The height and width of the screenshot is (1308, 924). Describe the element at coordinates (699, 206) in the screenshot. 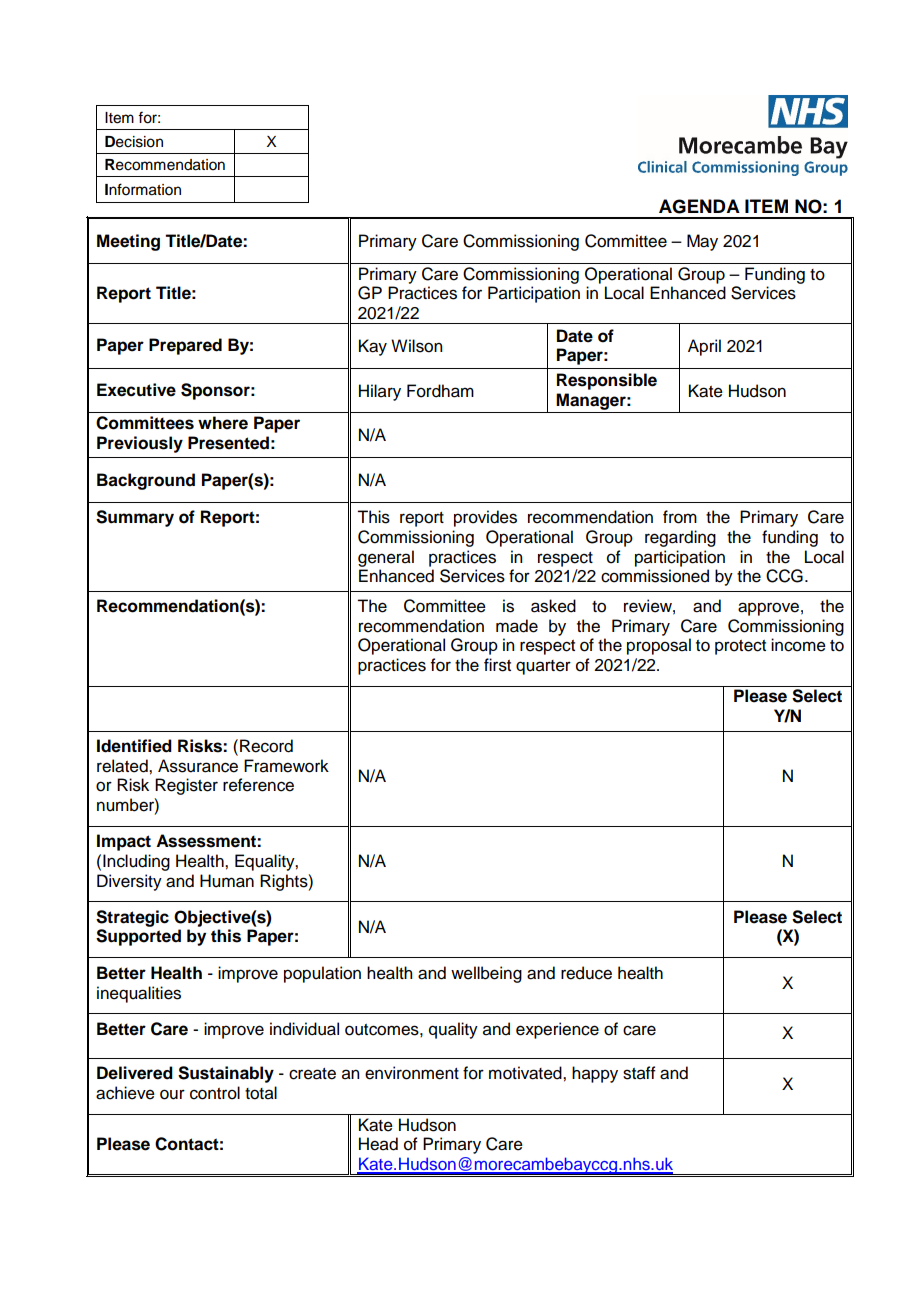

I see `AGENDA` at that location.
